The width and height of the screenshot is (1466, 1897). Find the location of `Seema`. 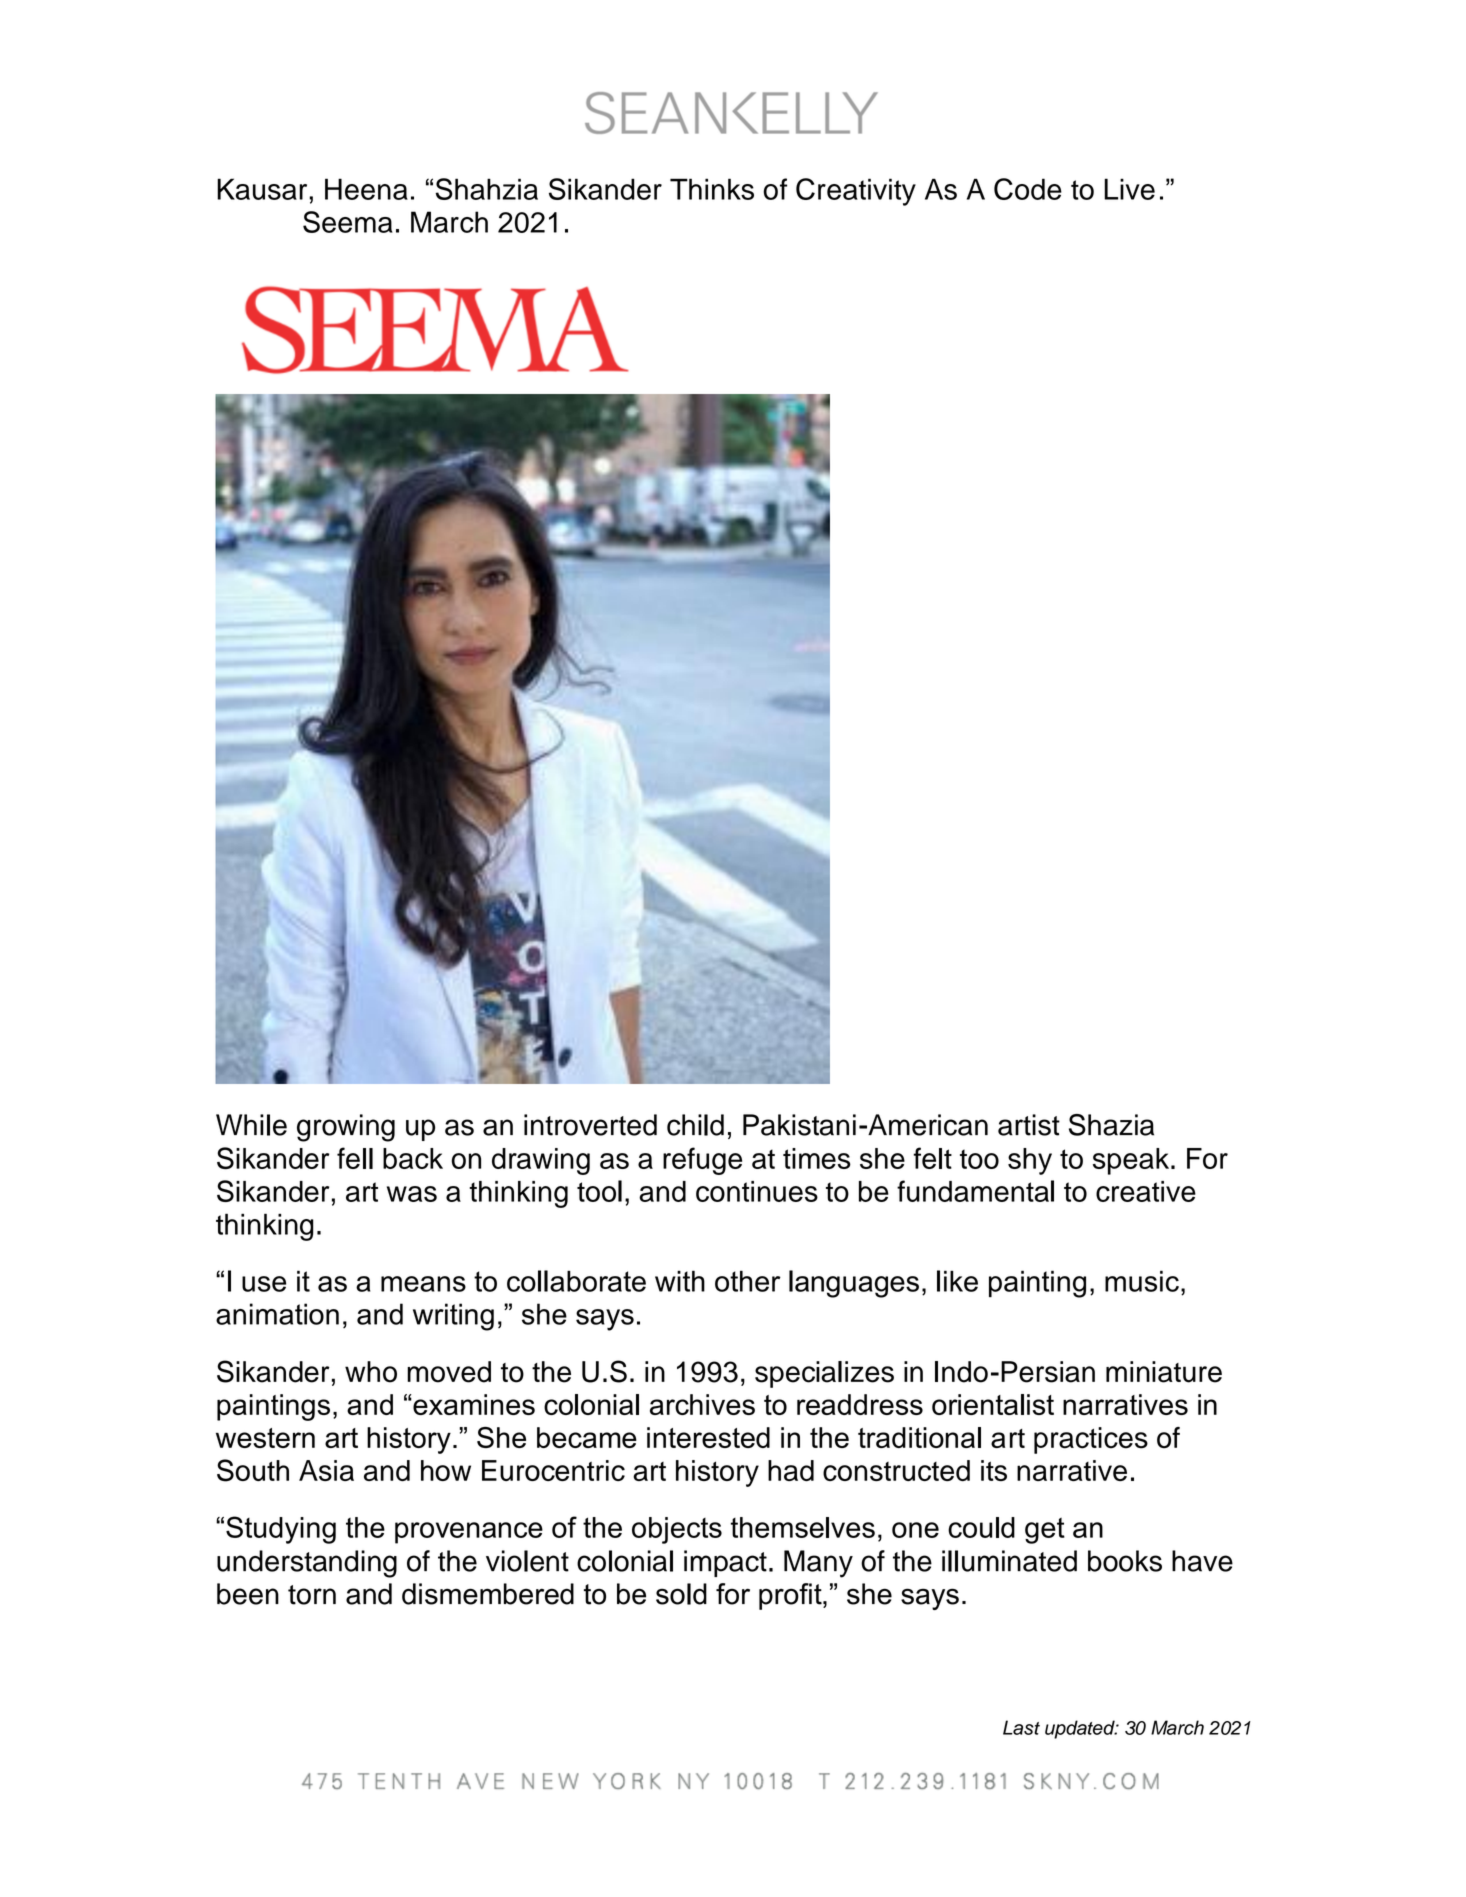

Seema is located at coordinates (348, 222).
